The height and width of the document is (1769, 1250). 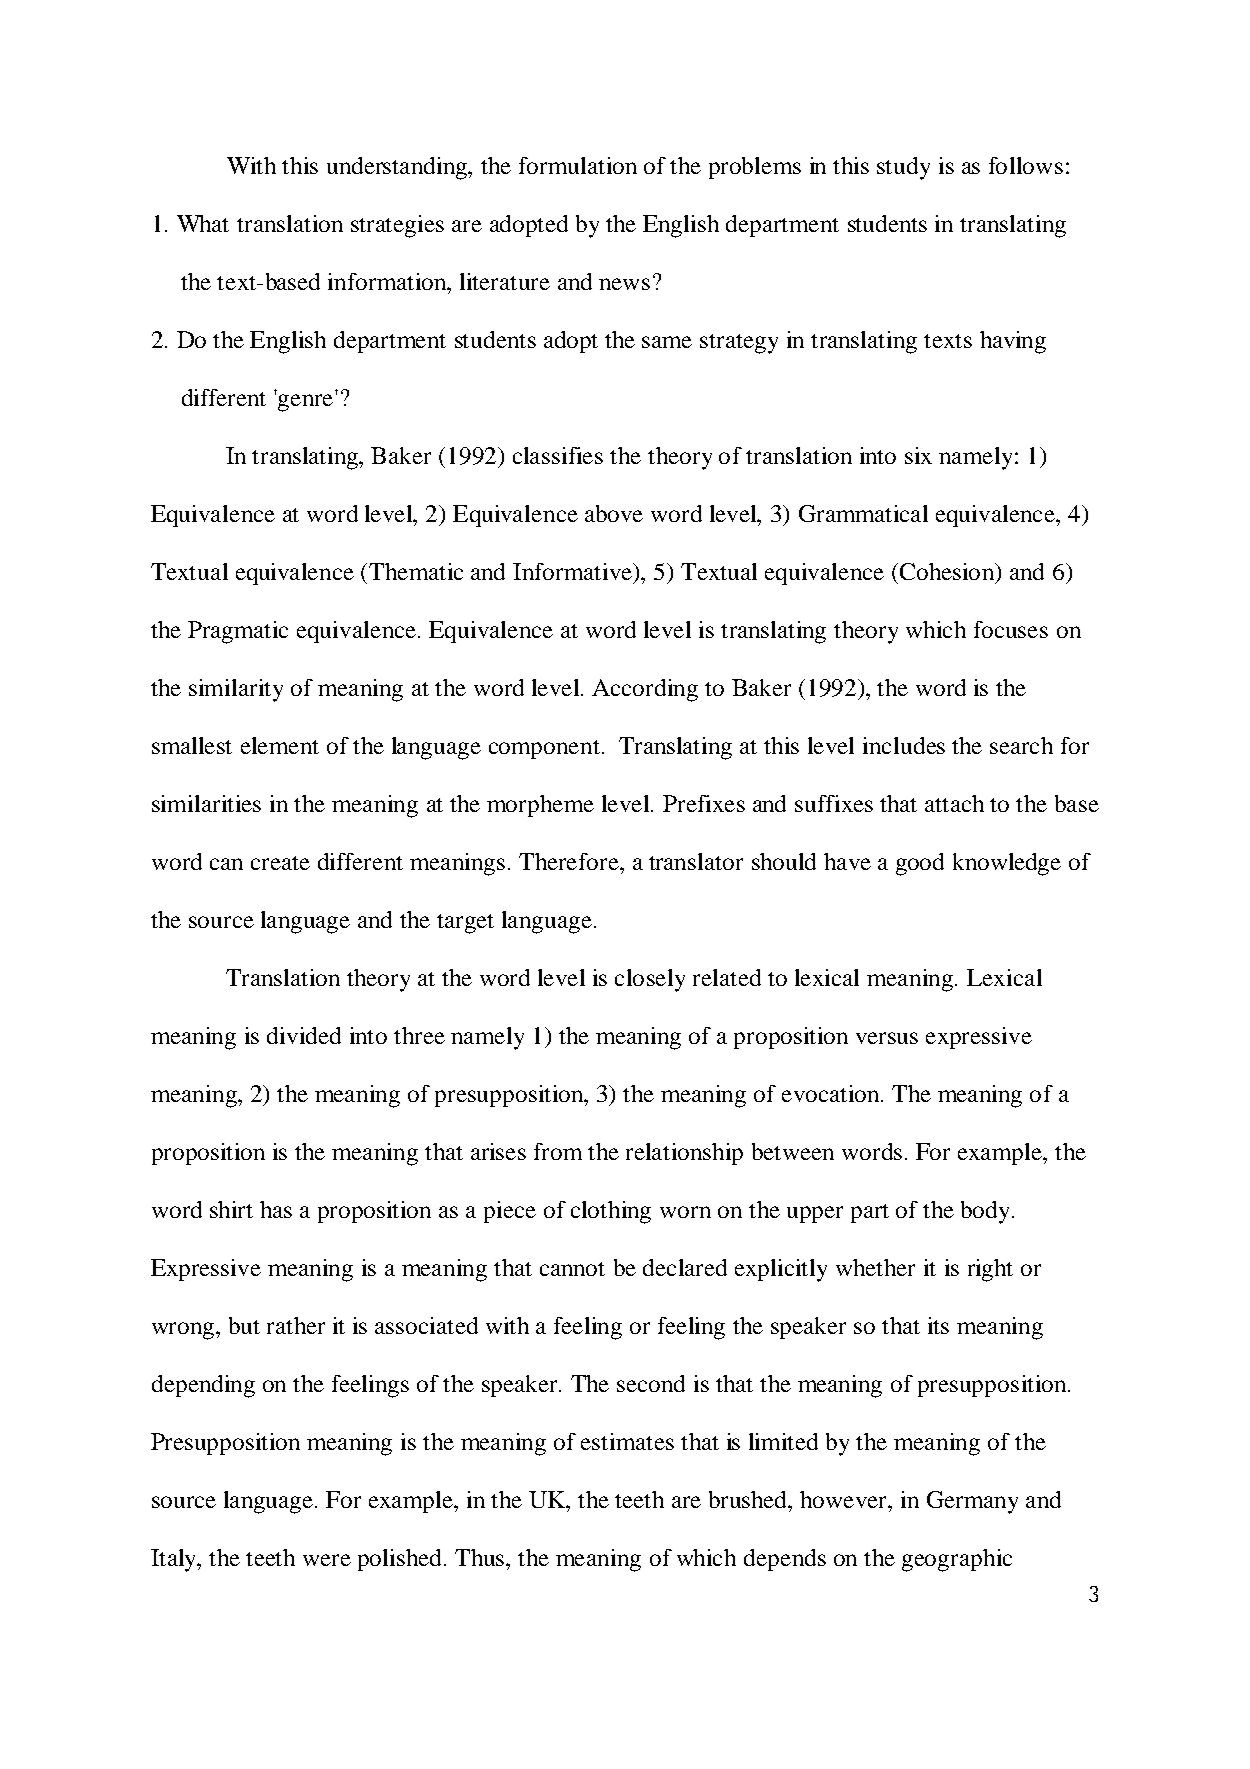 I want to click on has, so click(x=276, y=1209).
